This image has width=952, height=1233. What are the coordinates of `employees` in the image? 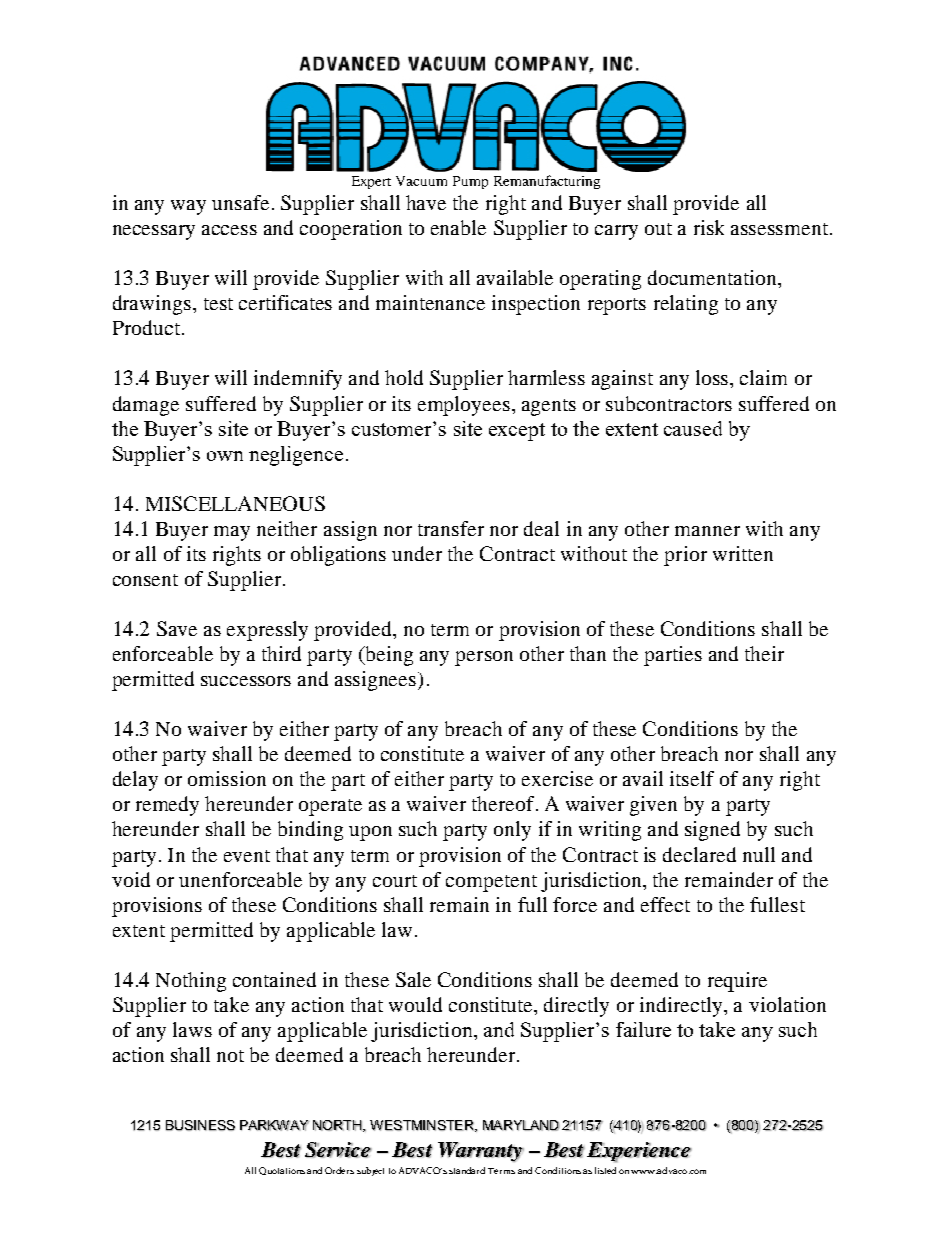 It's located at (465, 406).
